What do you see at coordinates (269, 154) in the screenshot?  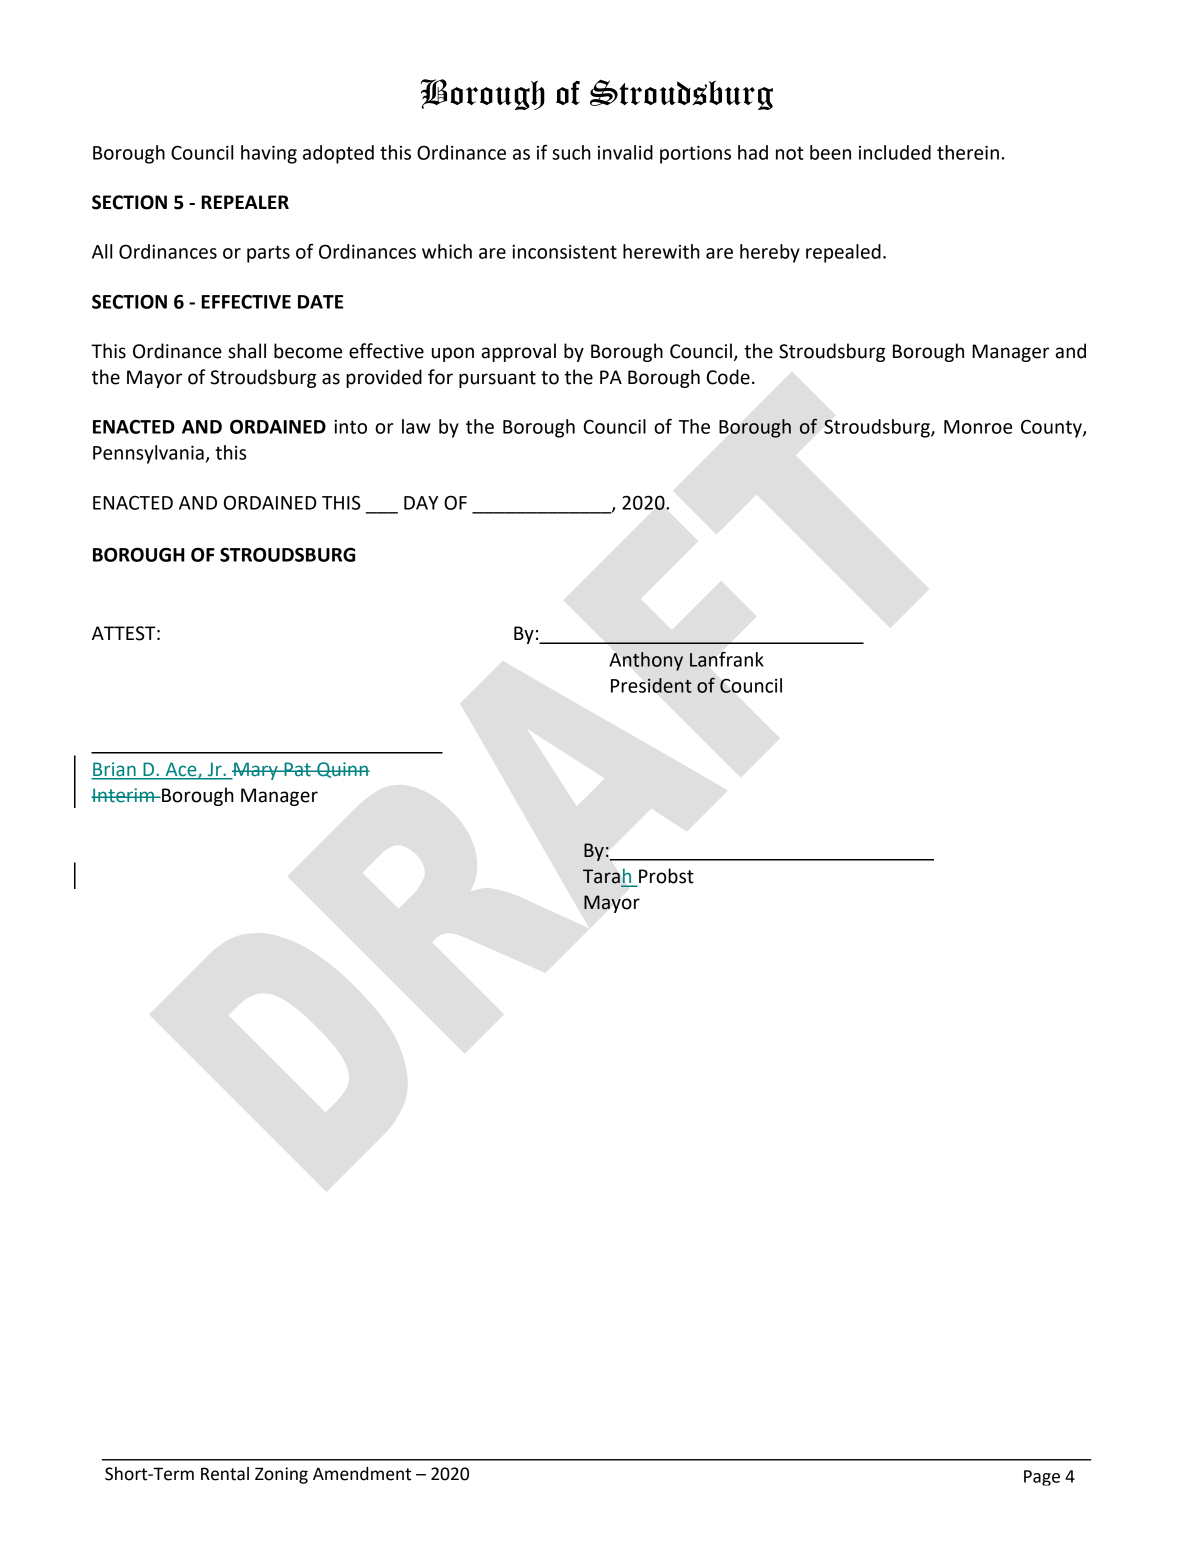 I see `having` at bounding box center [269, 154].
